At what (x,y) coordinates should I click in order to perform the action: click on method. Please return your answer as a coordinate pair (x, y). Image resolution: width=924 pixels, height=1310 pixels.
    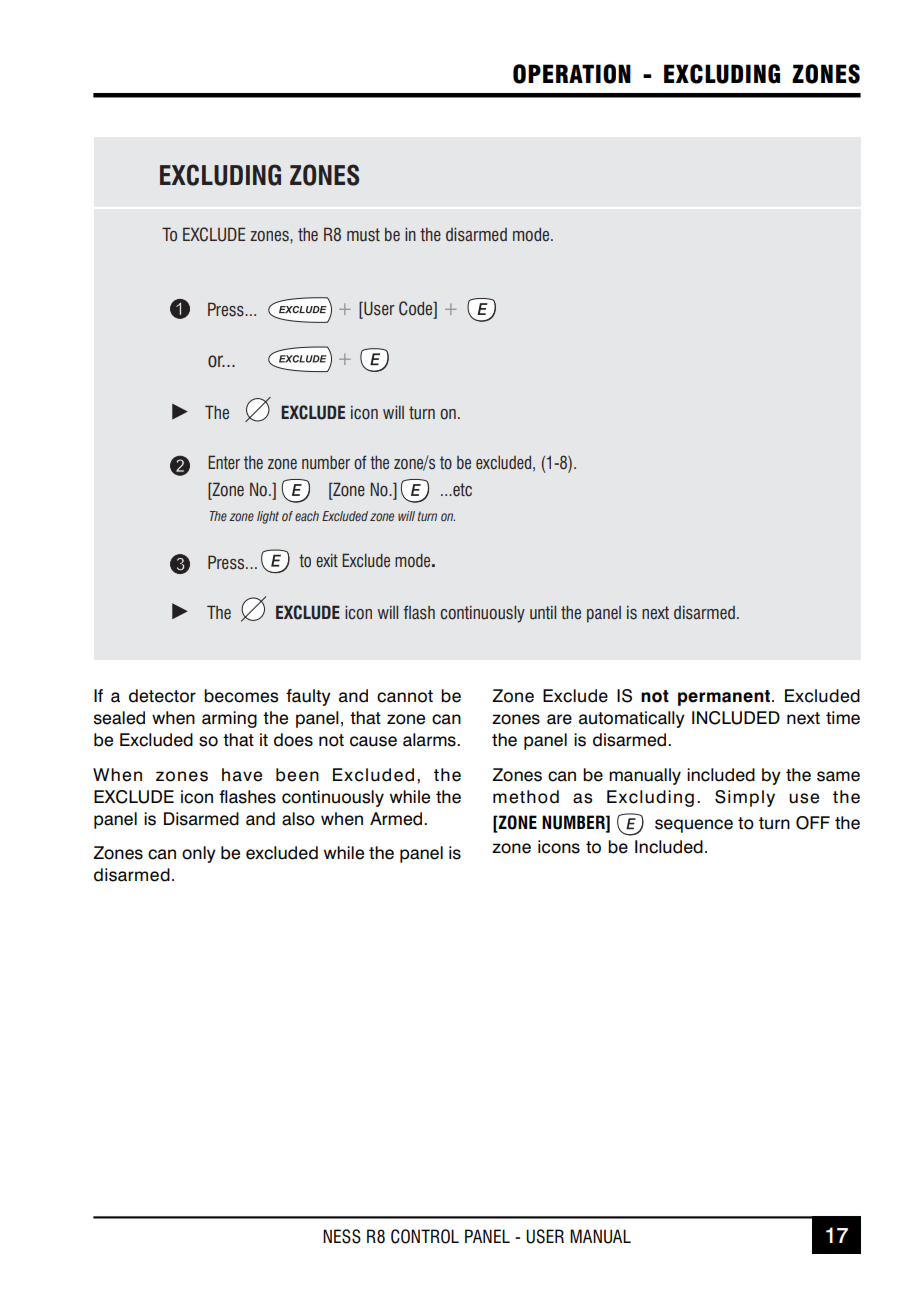
    Looking at the image, I should click on (526, 797).
